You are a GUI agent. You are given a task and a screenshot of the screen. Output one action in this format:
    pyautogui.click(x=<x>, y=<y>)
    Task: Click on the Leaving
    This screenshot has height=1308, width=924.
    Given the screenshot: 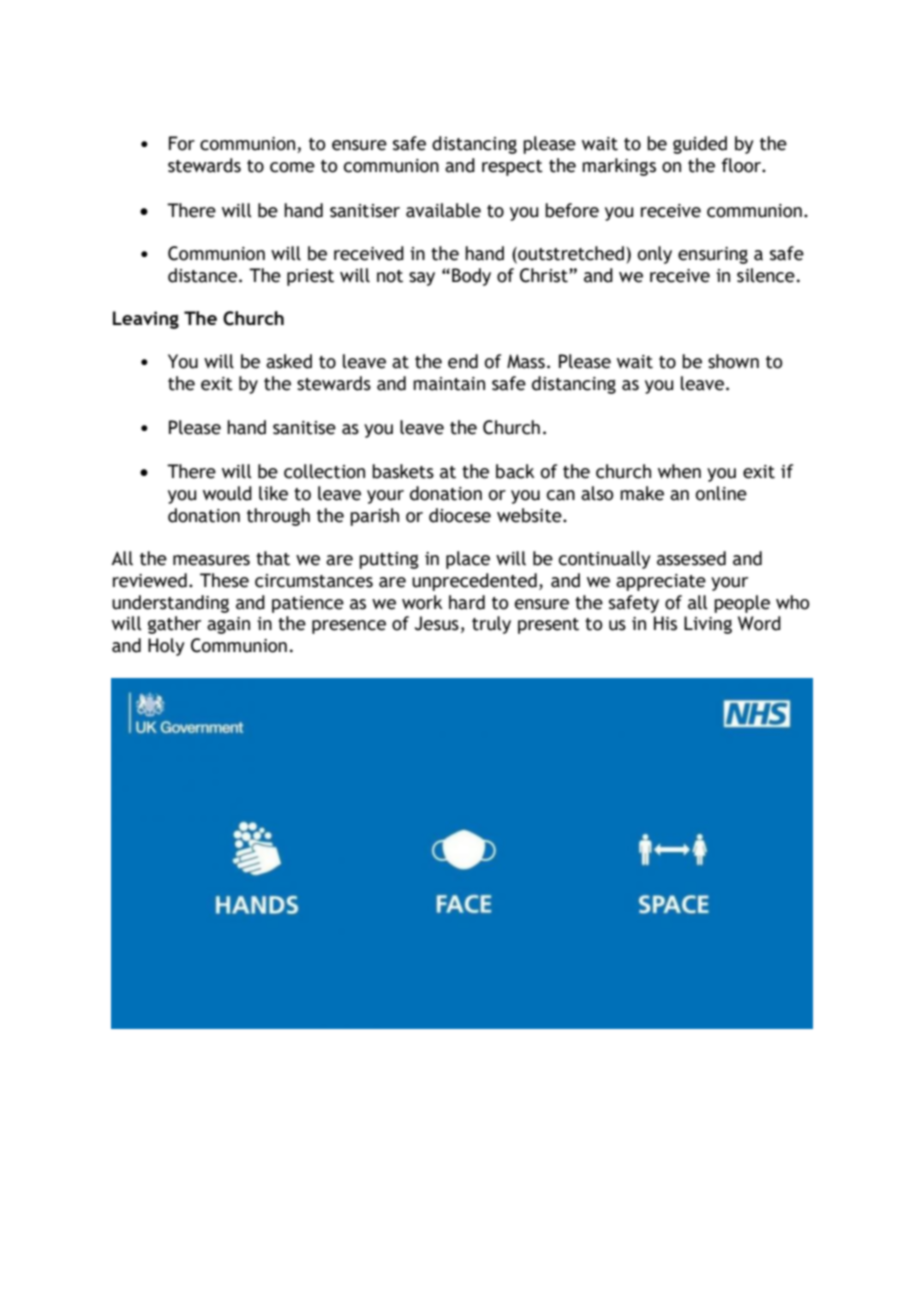 What is the action you would take?
    pyautogui.click(x=146, y=320)
